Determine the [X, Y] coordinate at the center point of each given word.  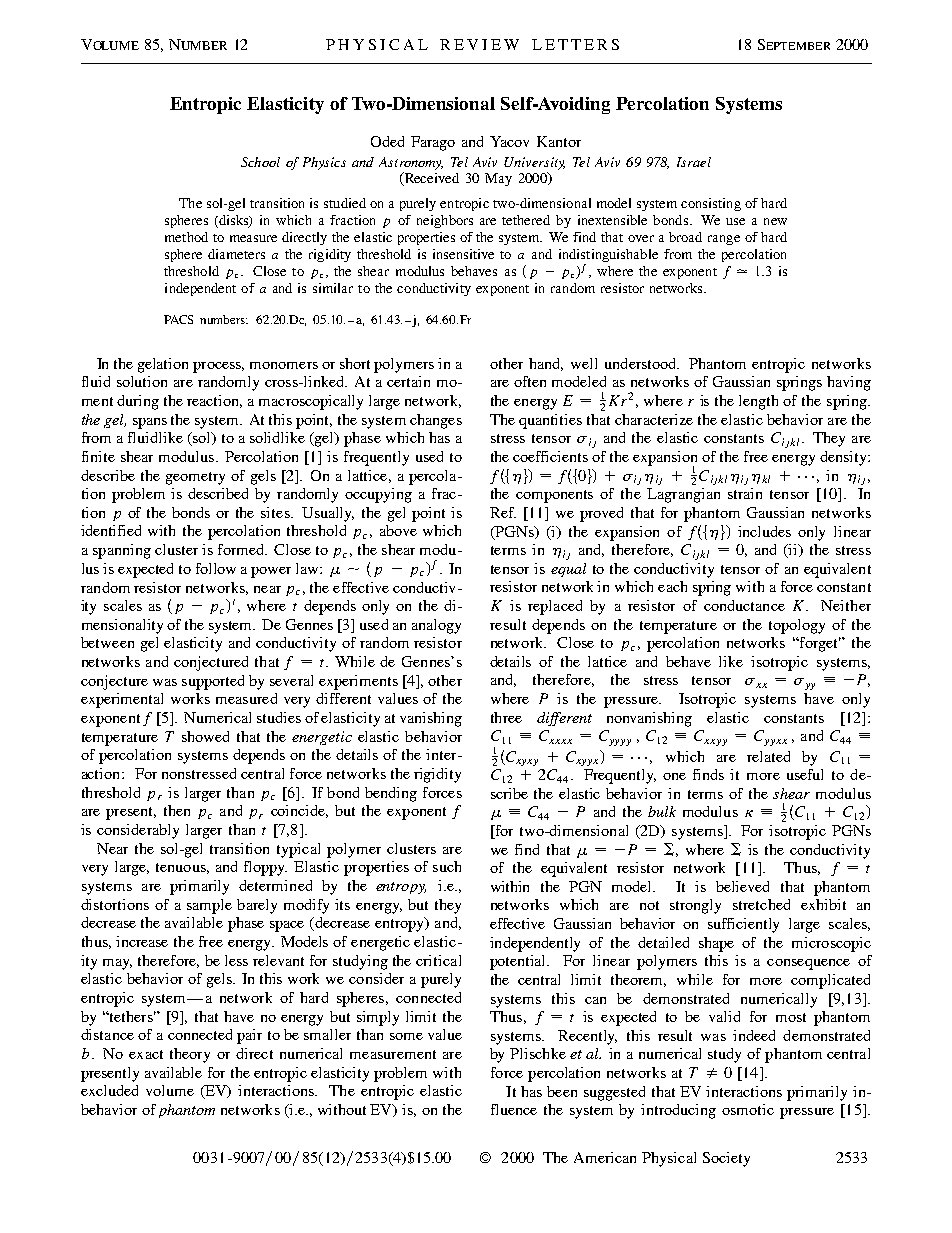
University [534, 165]
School [260, 162]
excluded [109, 1090]
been [562, 1091]
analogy [436, 626]
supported [213, 682]
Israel [694, 162]
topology [797, 626]
